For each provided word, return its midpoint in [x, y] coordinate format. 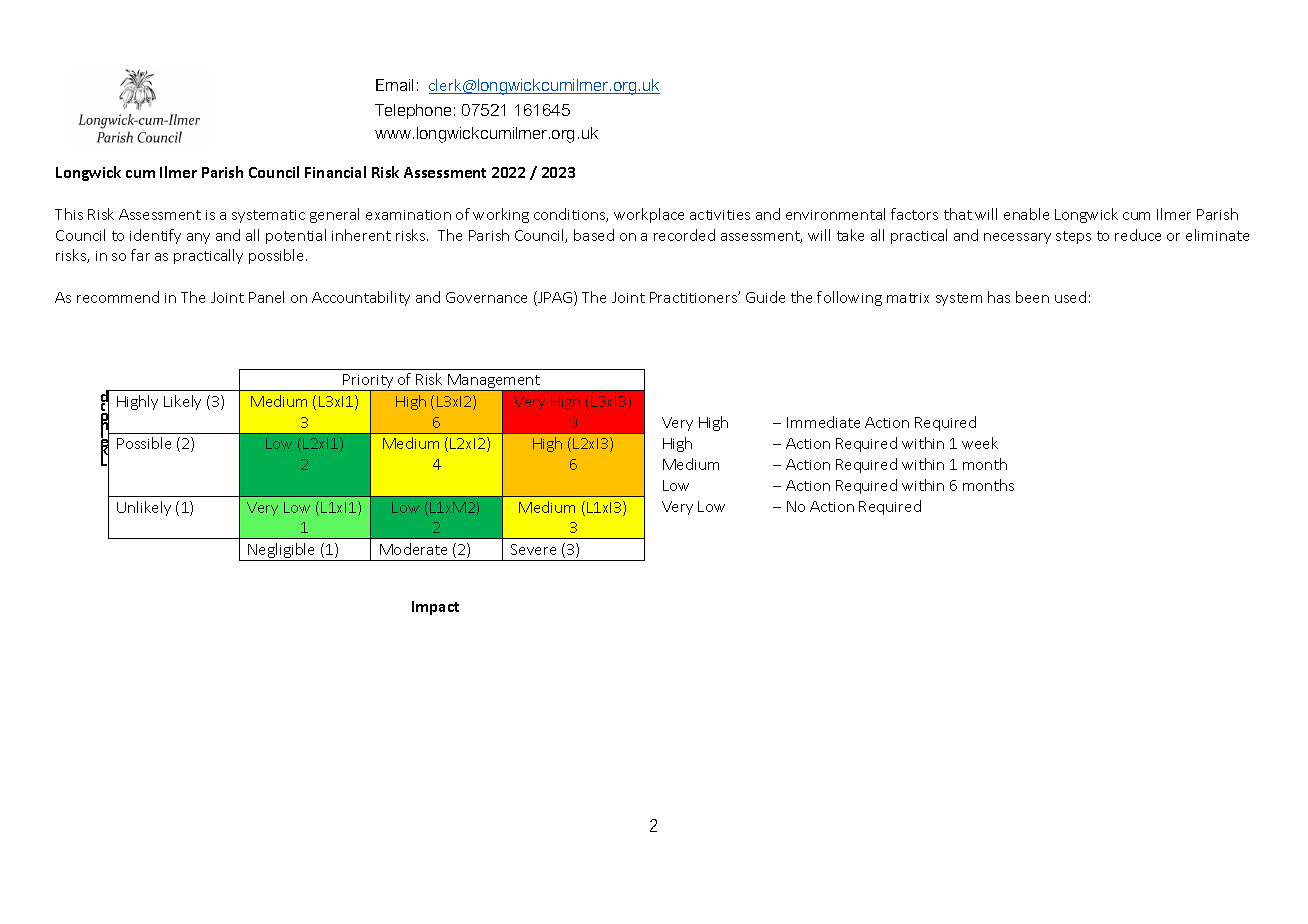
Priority [369, 382]
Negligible [282, 552]
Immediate [823, 422]
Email [394, 85]
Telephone [413, 111]
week [980, 443]
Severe [533, 549]
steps [1073, 237]
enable [1026, 214]
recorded [684, 235]
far [140, 255]
